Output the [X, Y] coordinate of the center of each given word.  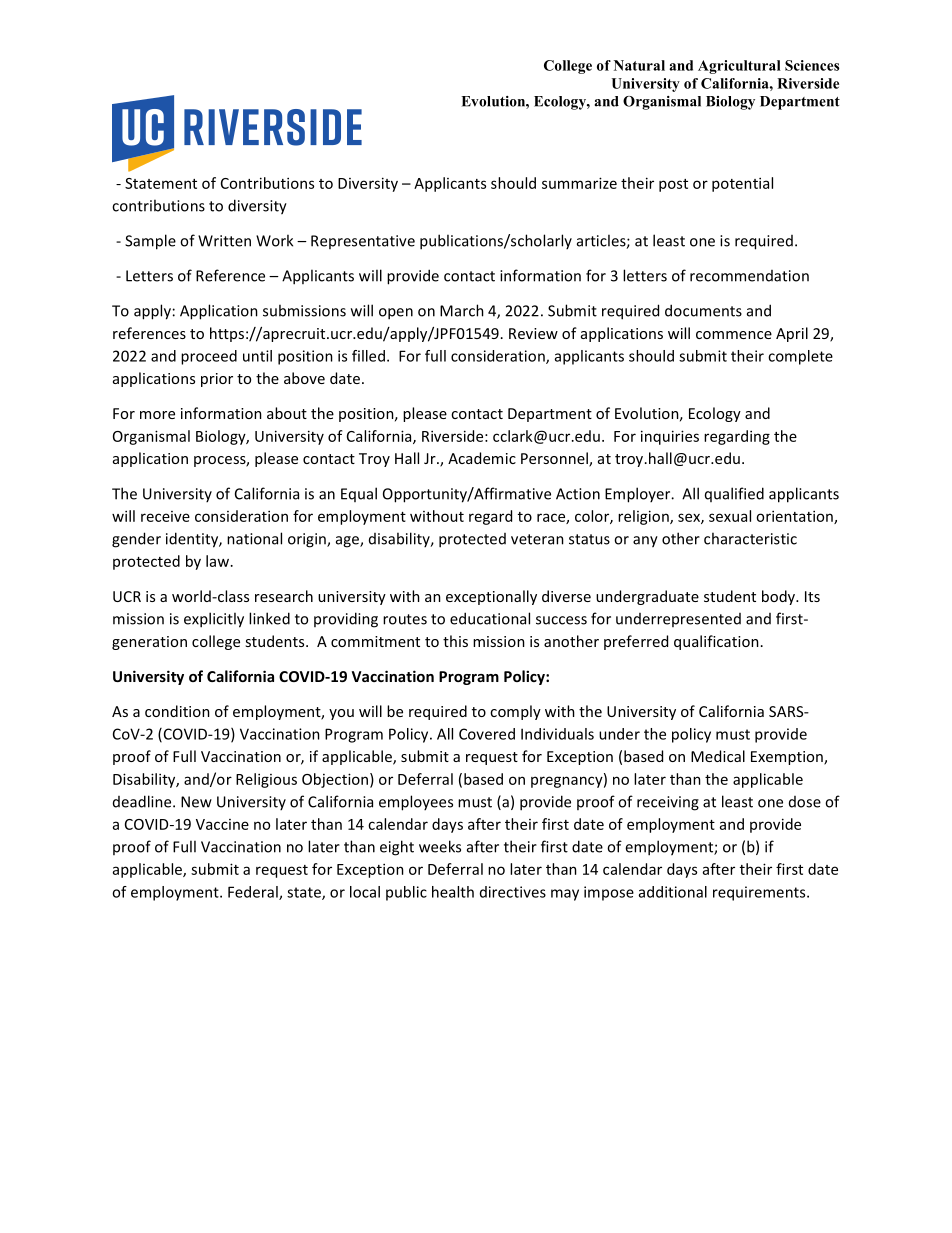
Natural [639, 65]
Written [224, 241]
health [453, 892]
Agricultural [739, 67]
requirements [760, 893]
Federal [254, 893]
